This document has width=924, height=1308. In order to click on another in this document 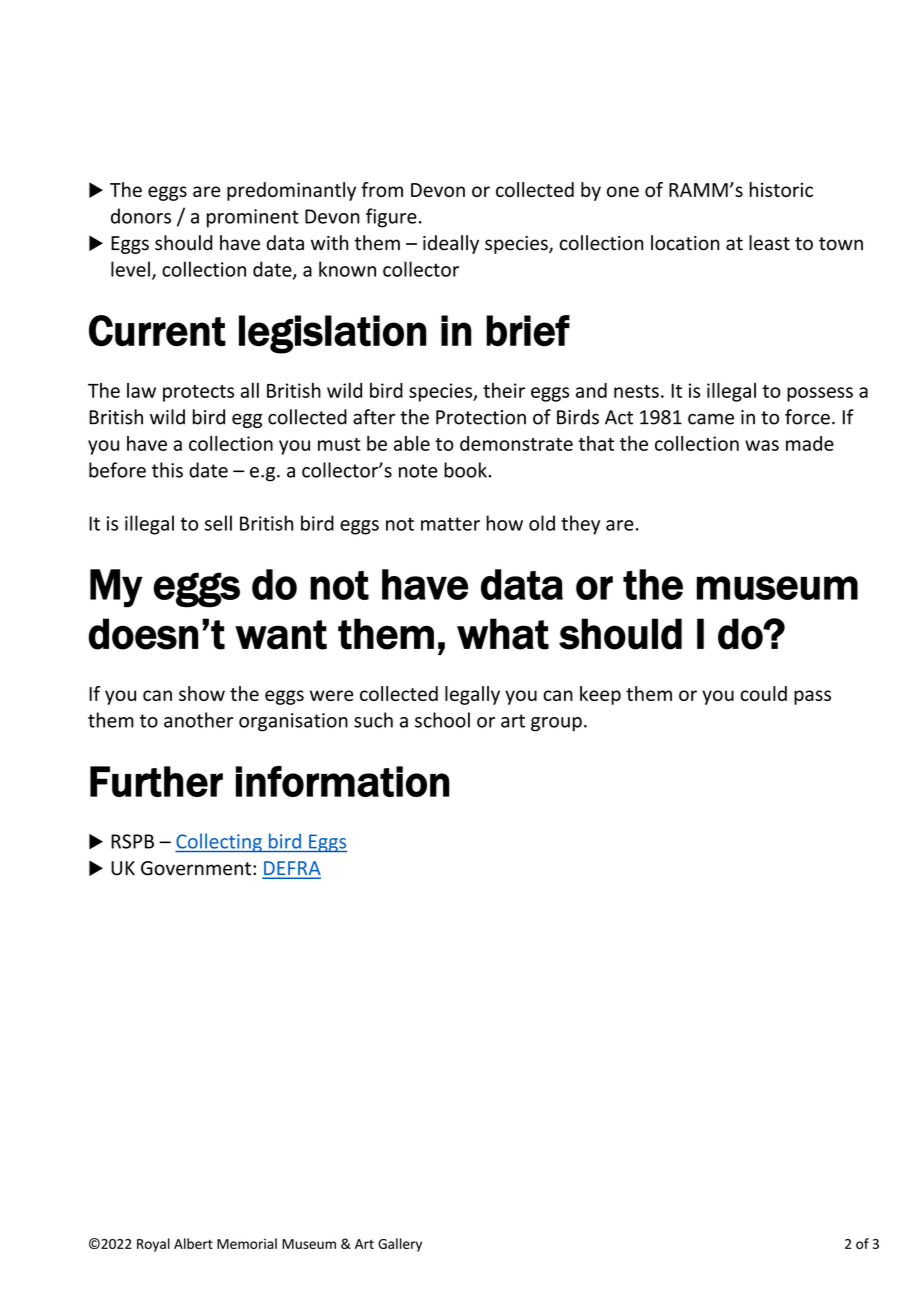, I will do `click(198, 720)`.
